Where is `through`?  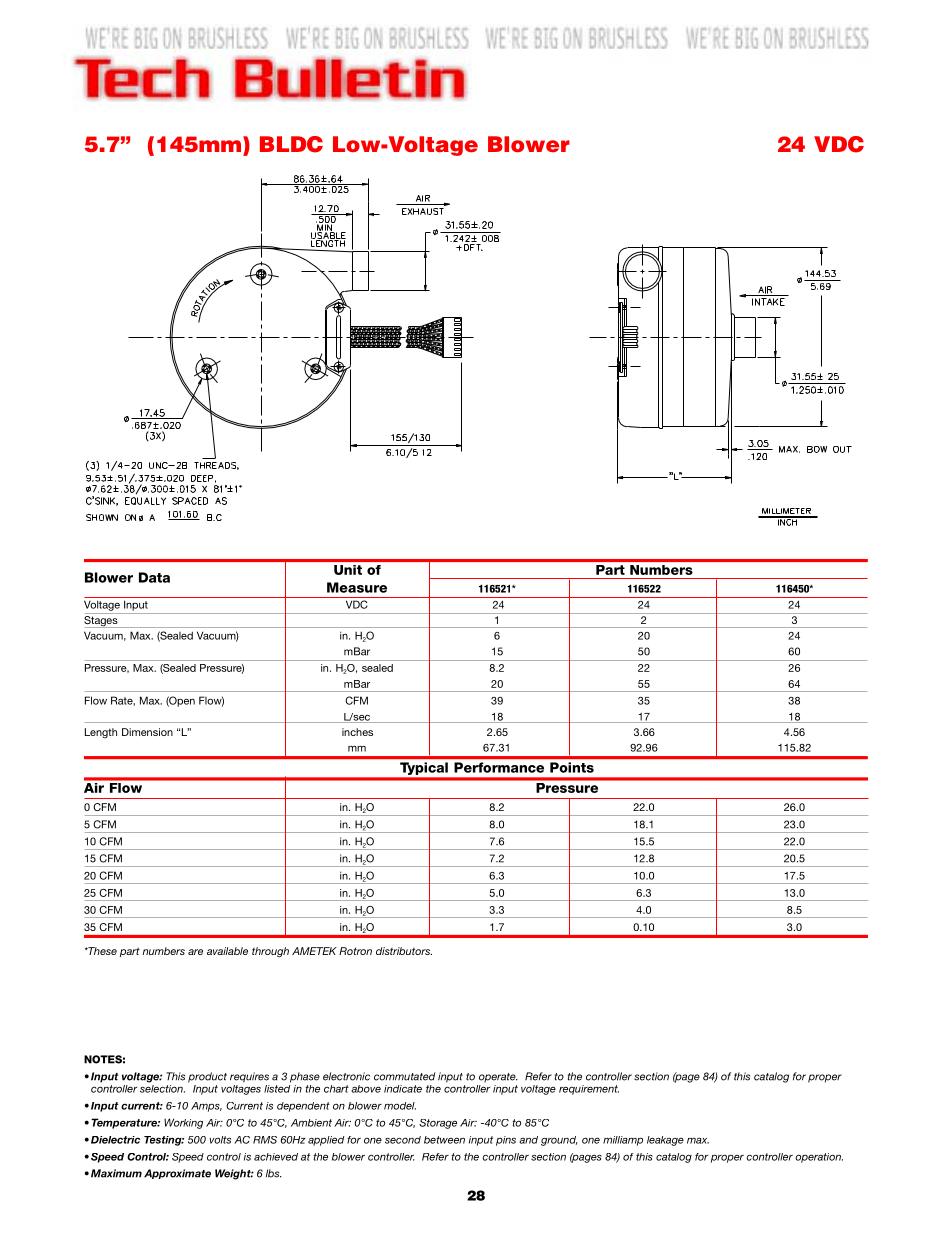 through is located at coordinates (270, 952).
